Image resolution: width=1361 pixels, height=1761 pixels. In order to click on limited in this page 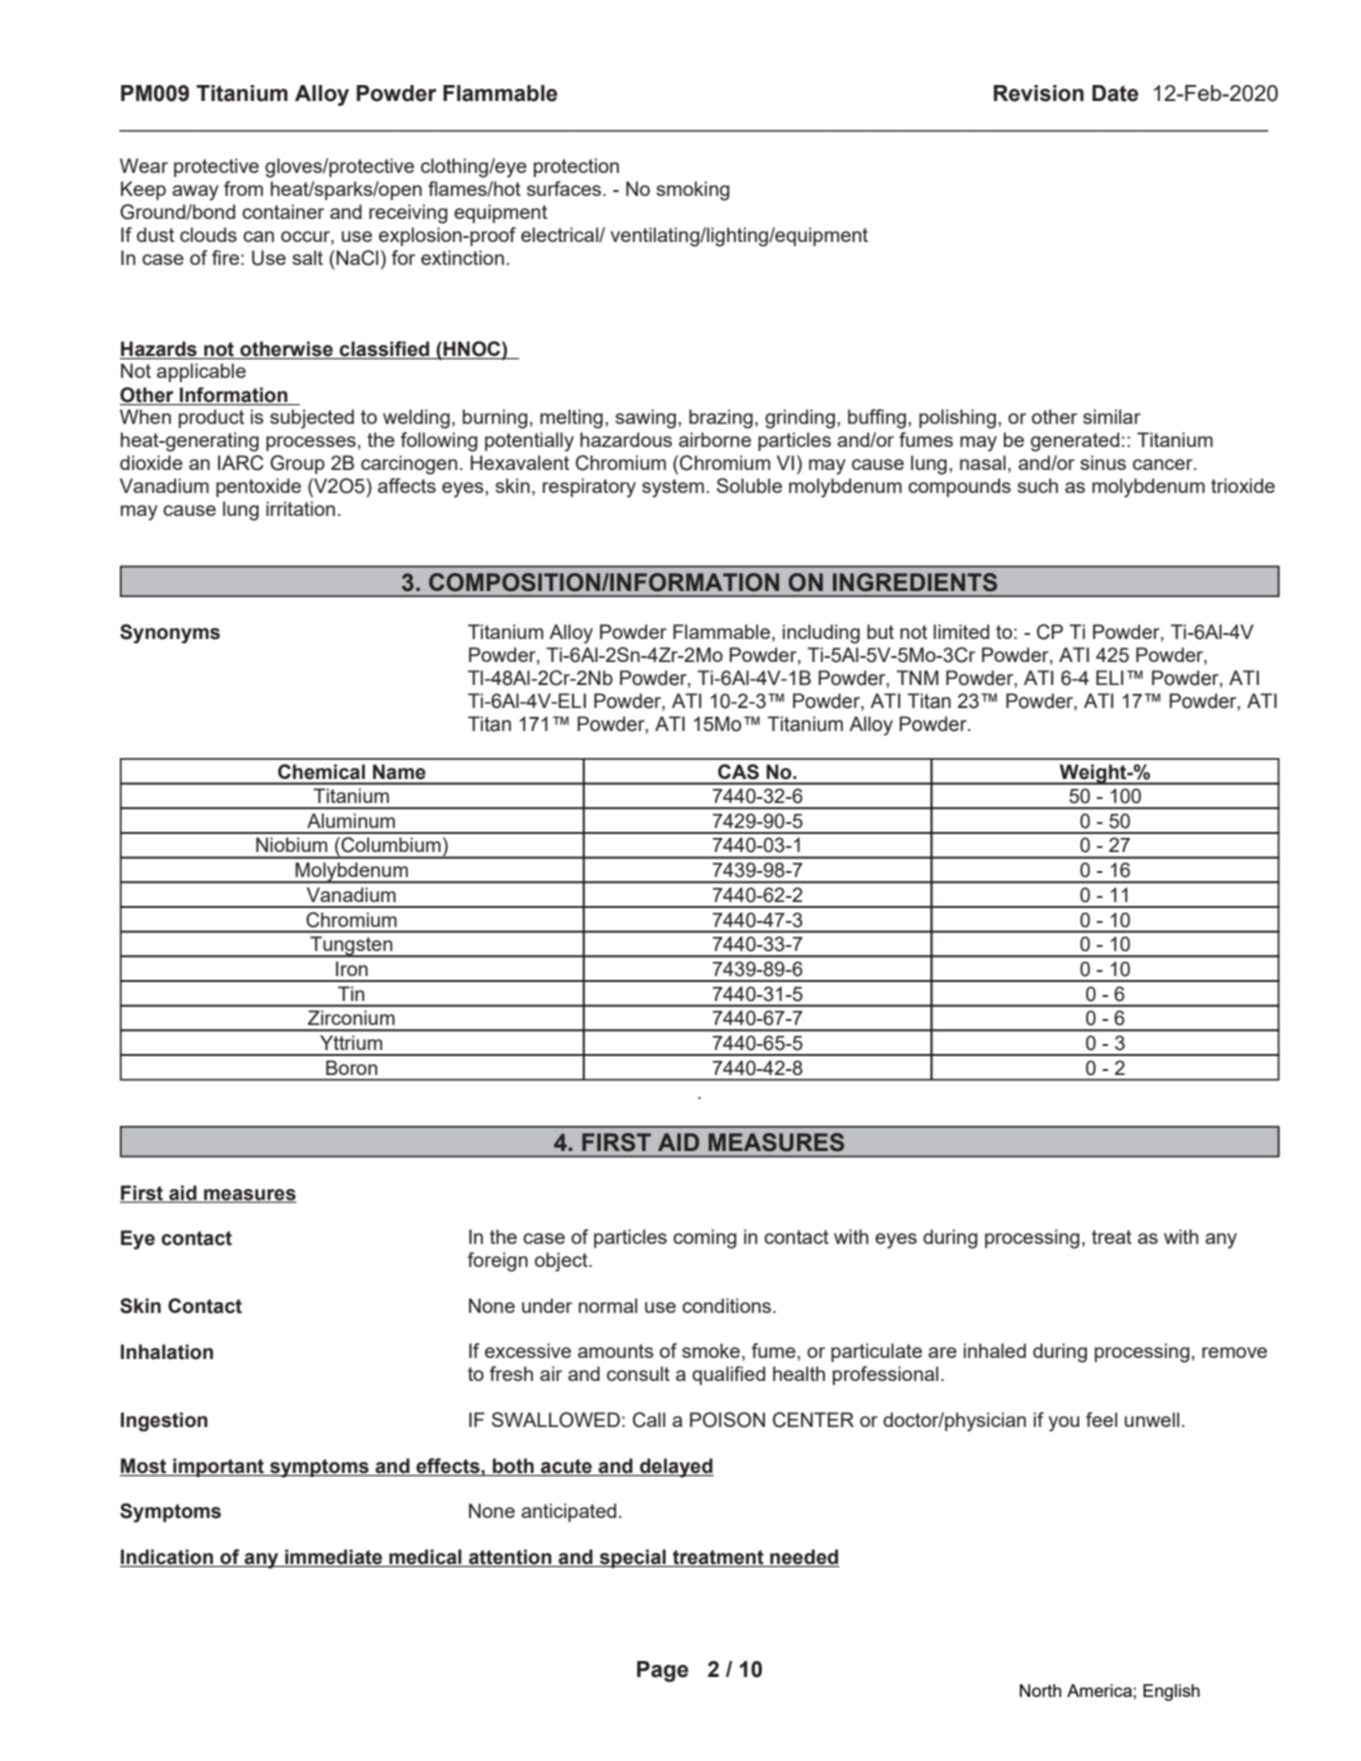, I will do `click(961, 631)`.
